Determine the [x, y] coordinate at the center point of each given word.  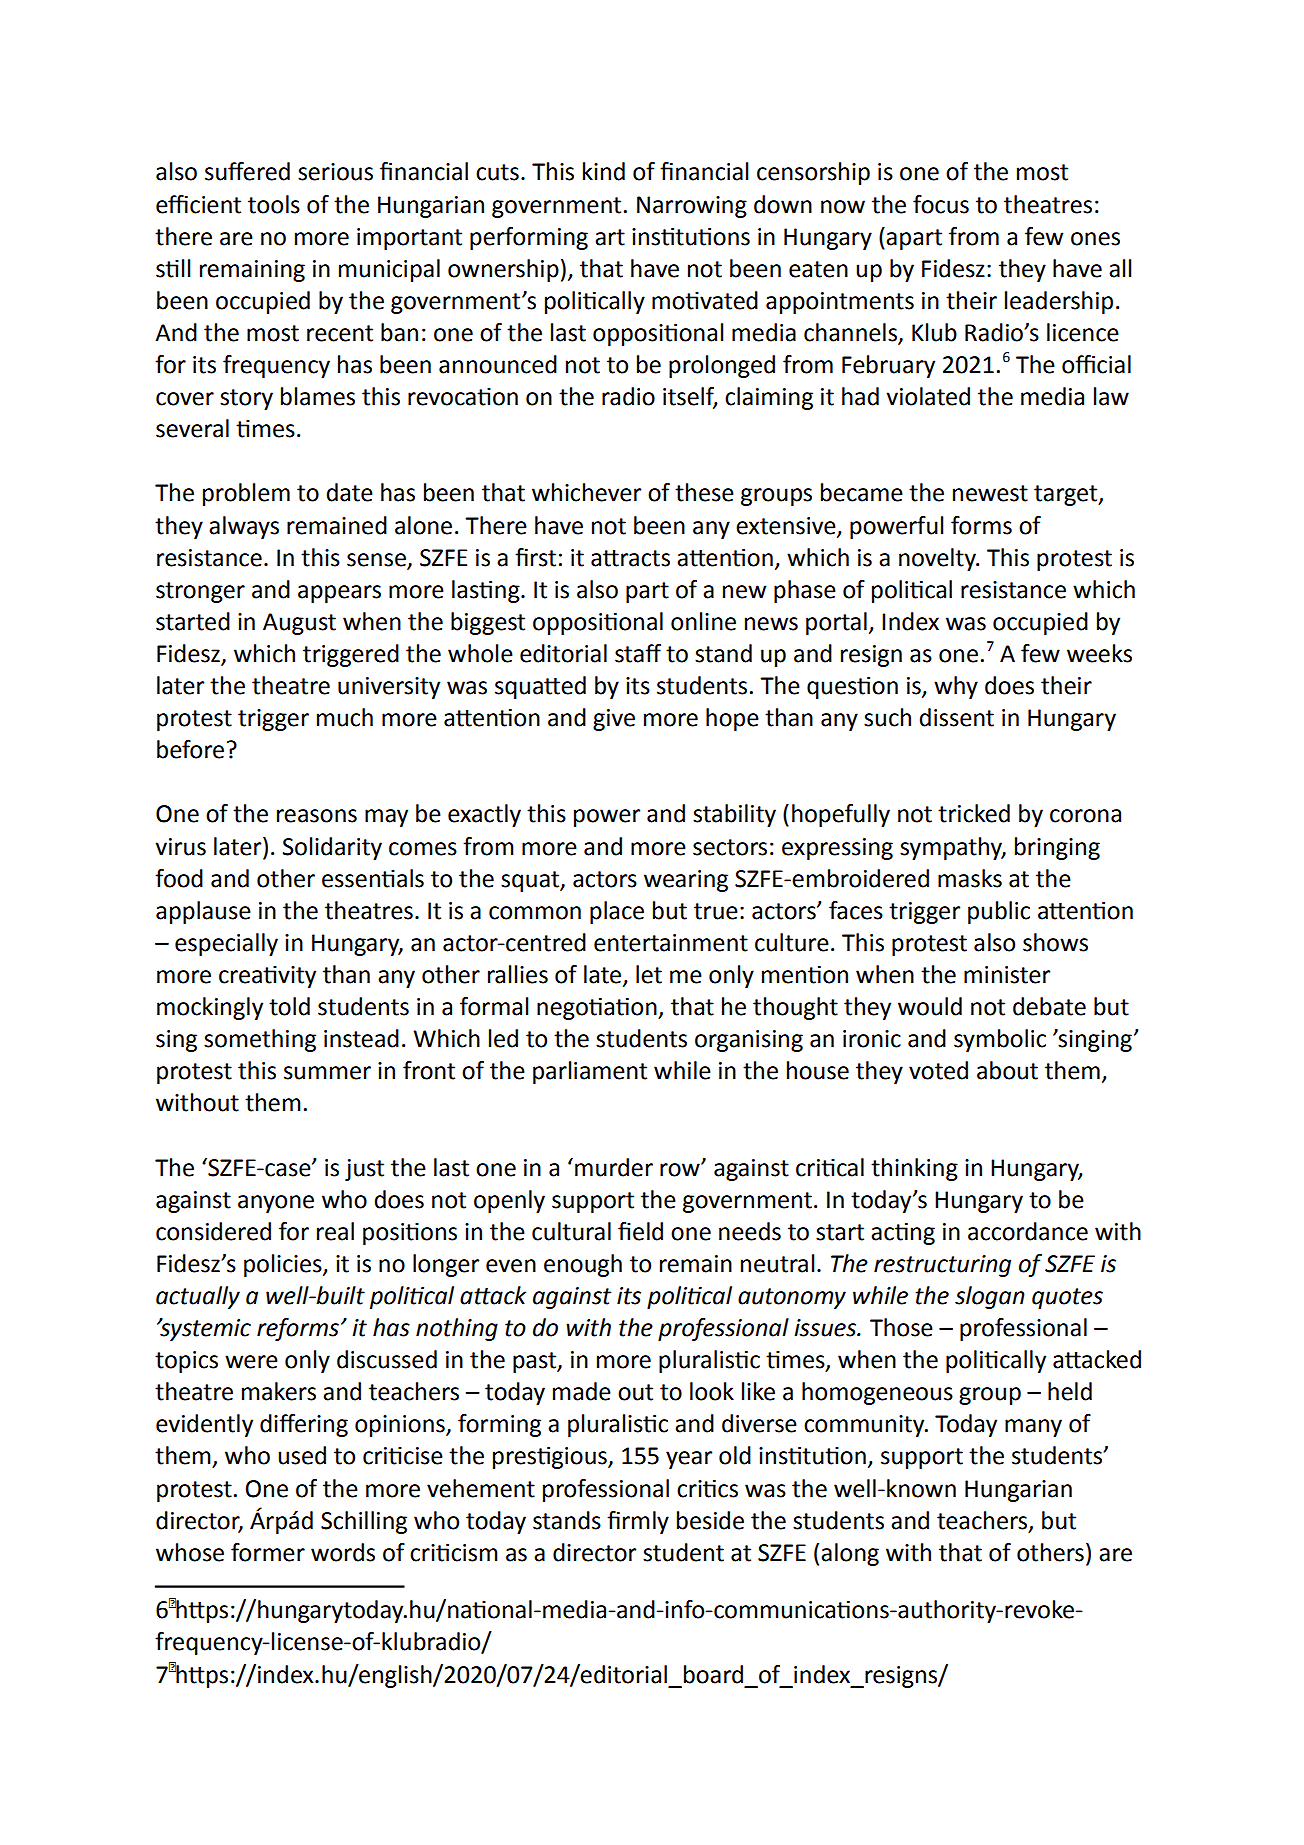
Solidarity [332, 848]
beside [710, 1520]
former [268, 1552]
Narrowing [692, 207]
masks [970, 878]
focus [941, 204]
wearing [686, 881]
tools [274, 204]
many [1033, 1428]
